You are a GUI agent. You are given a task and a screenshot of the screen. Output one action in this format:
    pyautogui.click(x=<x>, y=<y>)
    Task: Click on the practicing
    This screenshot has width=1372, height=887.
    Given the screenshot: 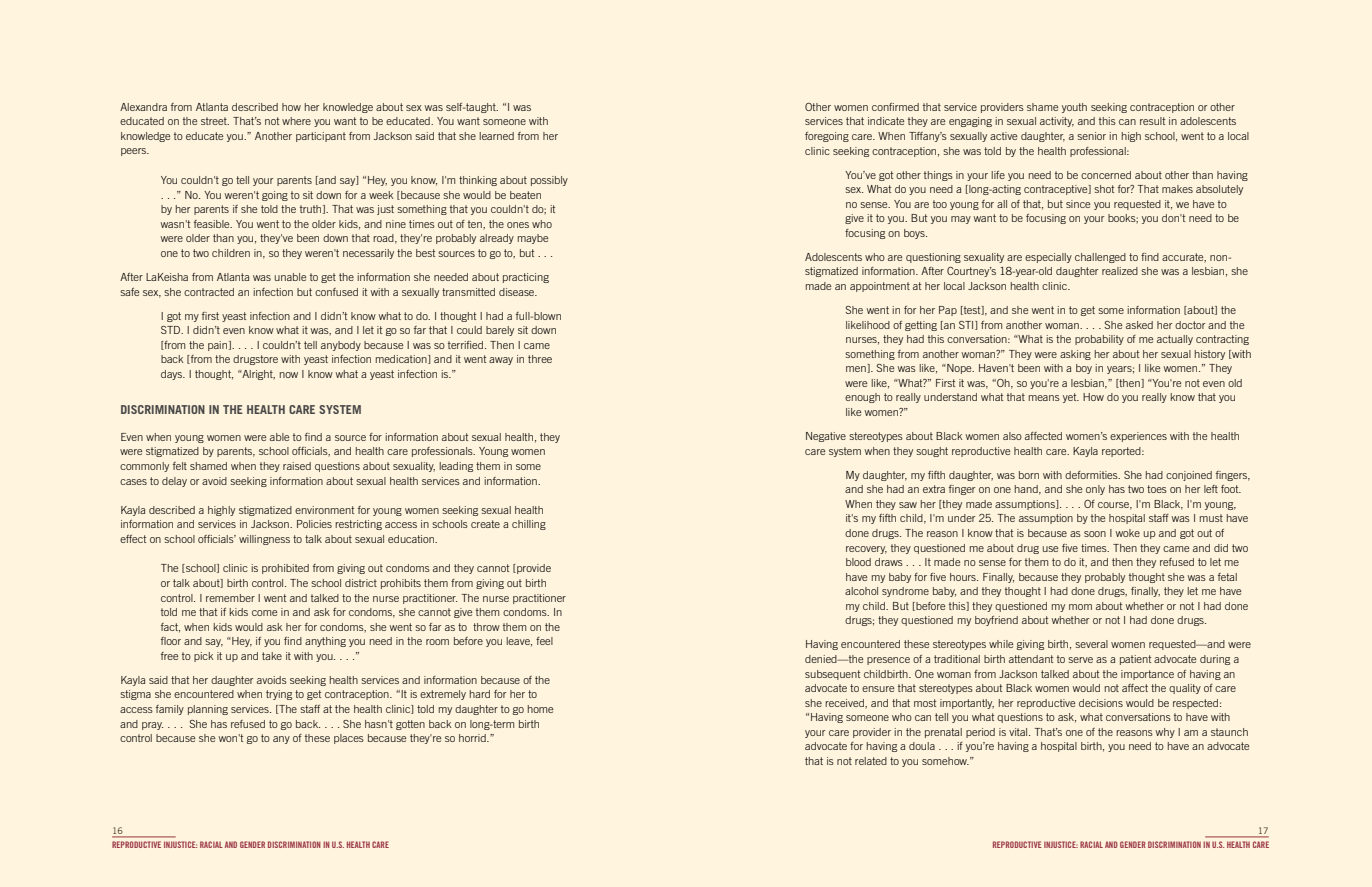 What is the action you would take?
    pyautogui.click(x=526, y=278)
